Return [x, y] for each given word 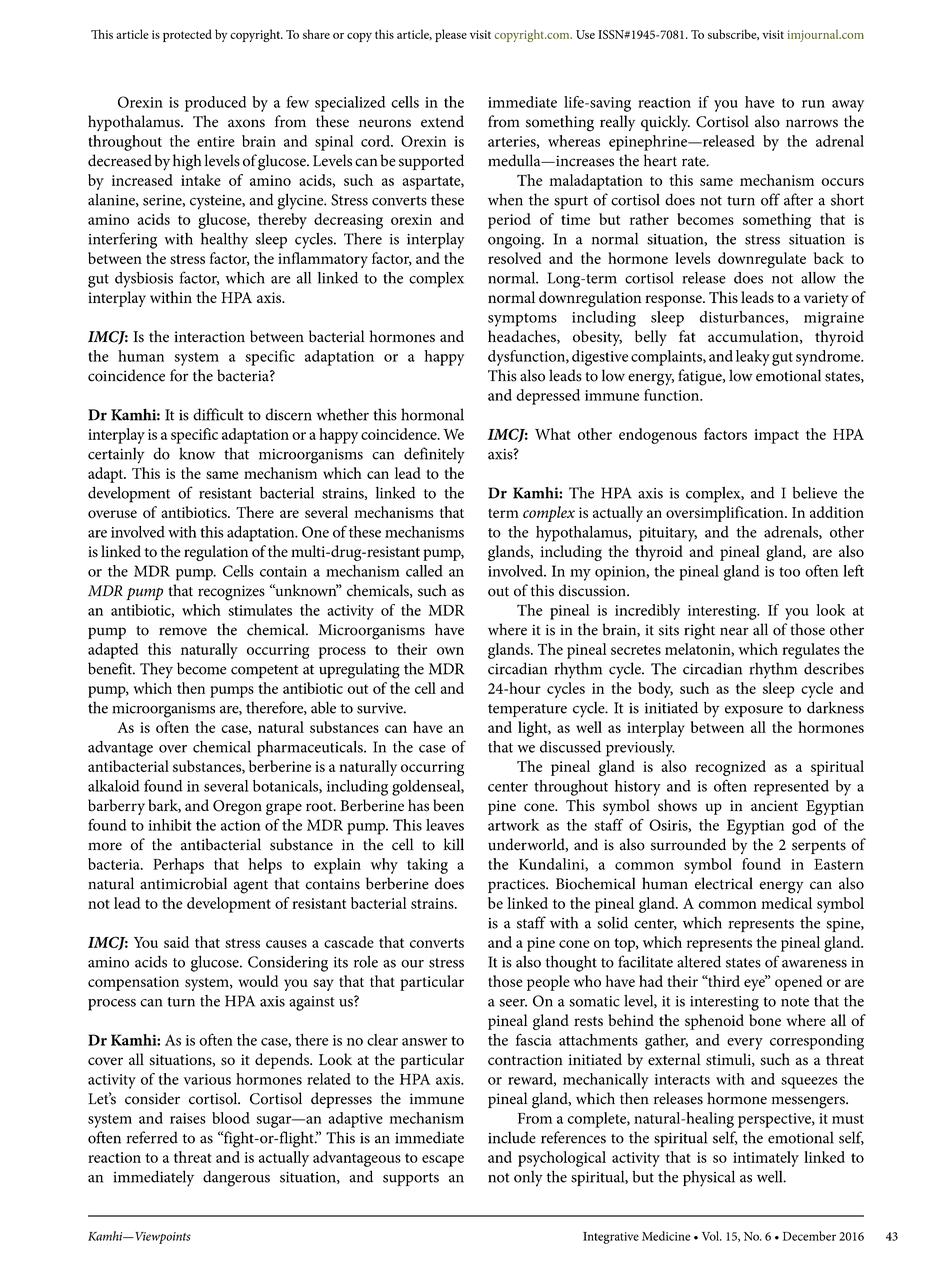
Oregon [237, 807]
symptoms [522, 320]
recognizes [231, 593]
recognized [730, 768]
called [424, 571]
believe [815, 493]
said [176, 942]
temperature [527, 710]
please [451, 35]
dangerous [236, 1178]
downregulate [762, 260]
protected [187, 35]
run [813, 104]
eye [755, 984]
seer [513, 1003]
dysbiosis [144, 280]
